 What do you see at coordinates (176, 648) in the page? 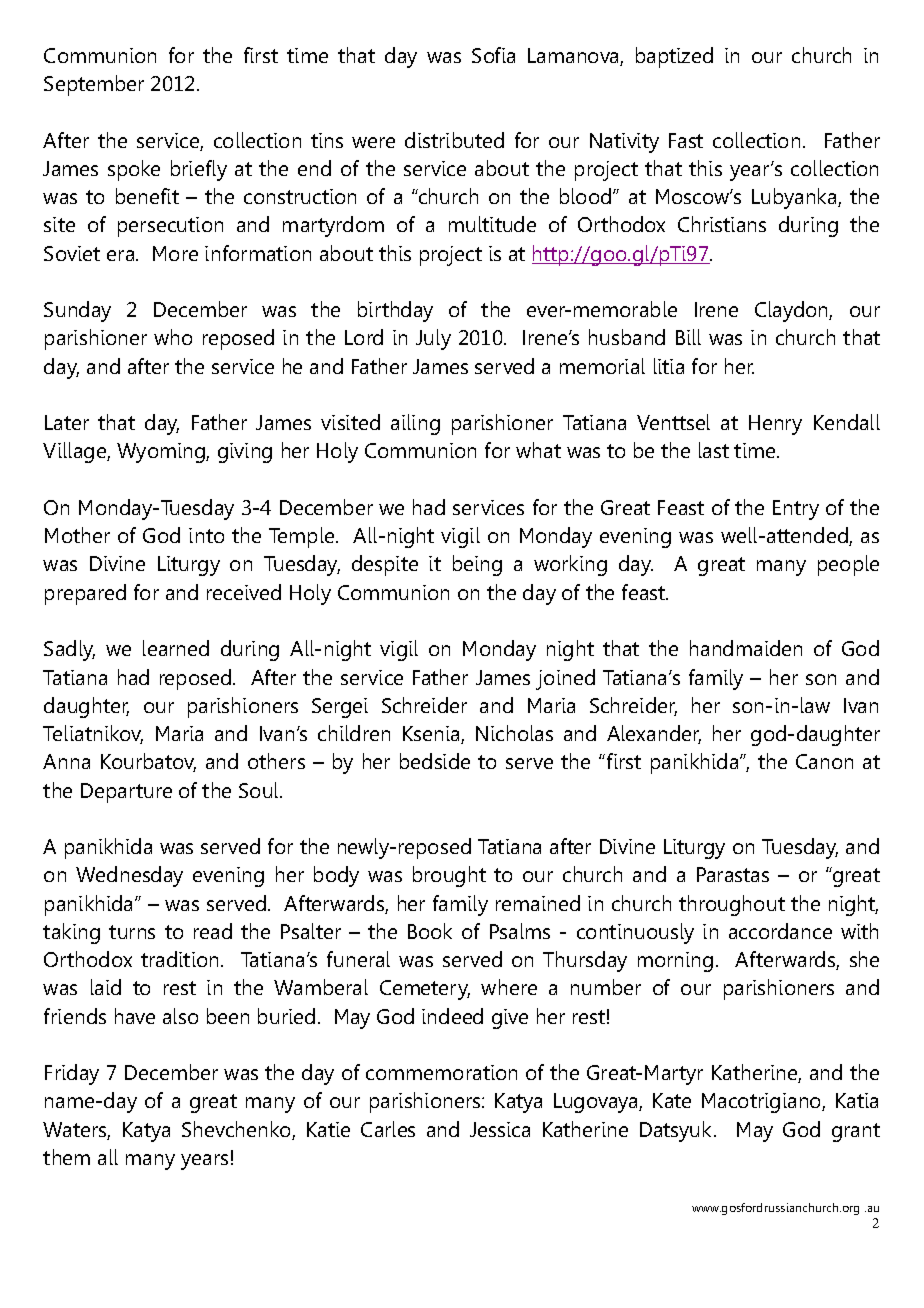
I see `learned` at bounding box center [176, 648].
